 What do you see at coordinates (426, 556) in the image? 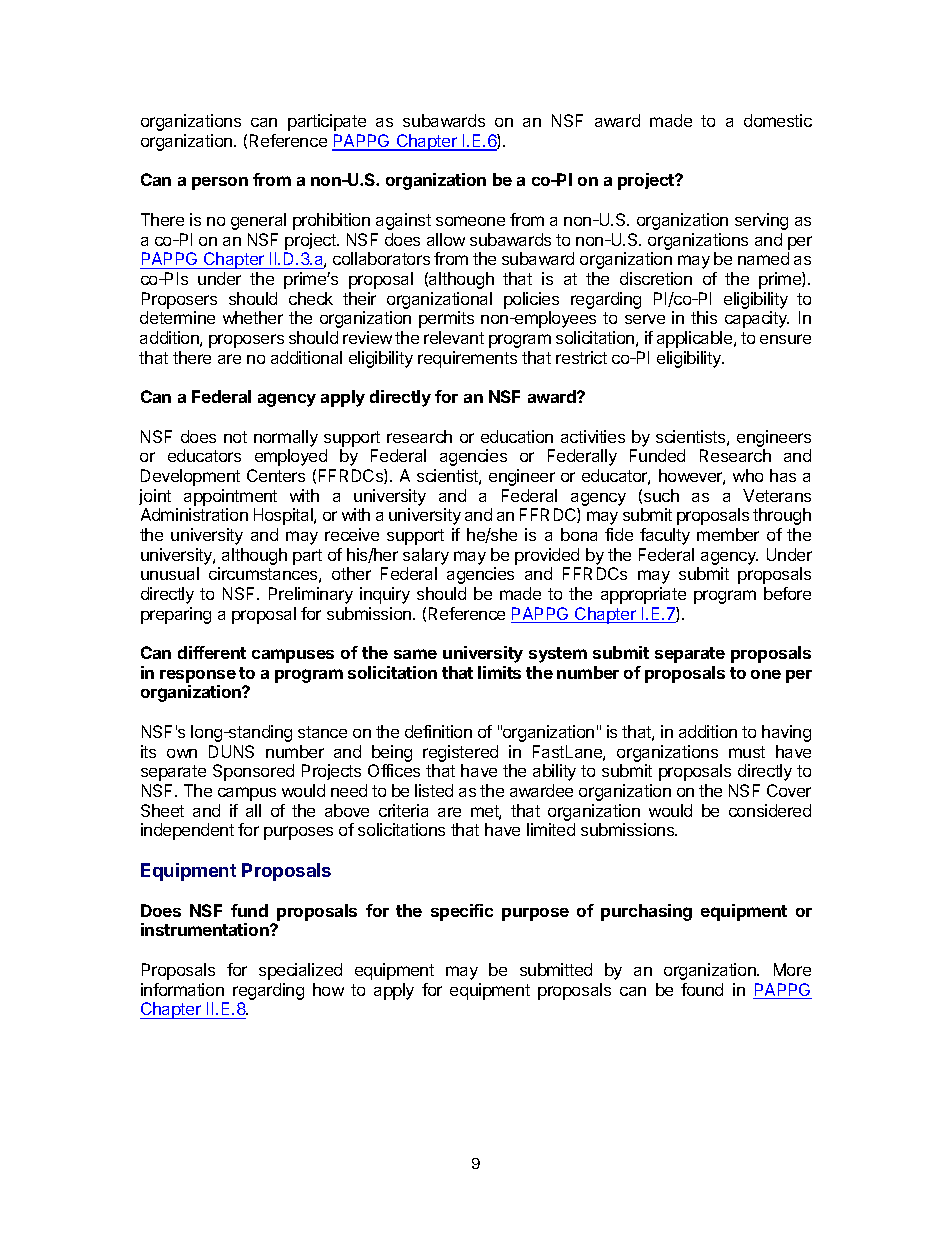
I see `salary` at bounding box center [426, 556].
